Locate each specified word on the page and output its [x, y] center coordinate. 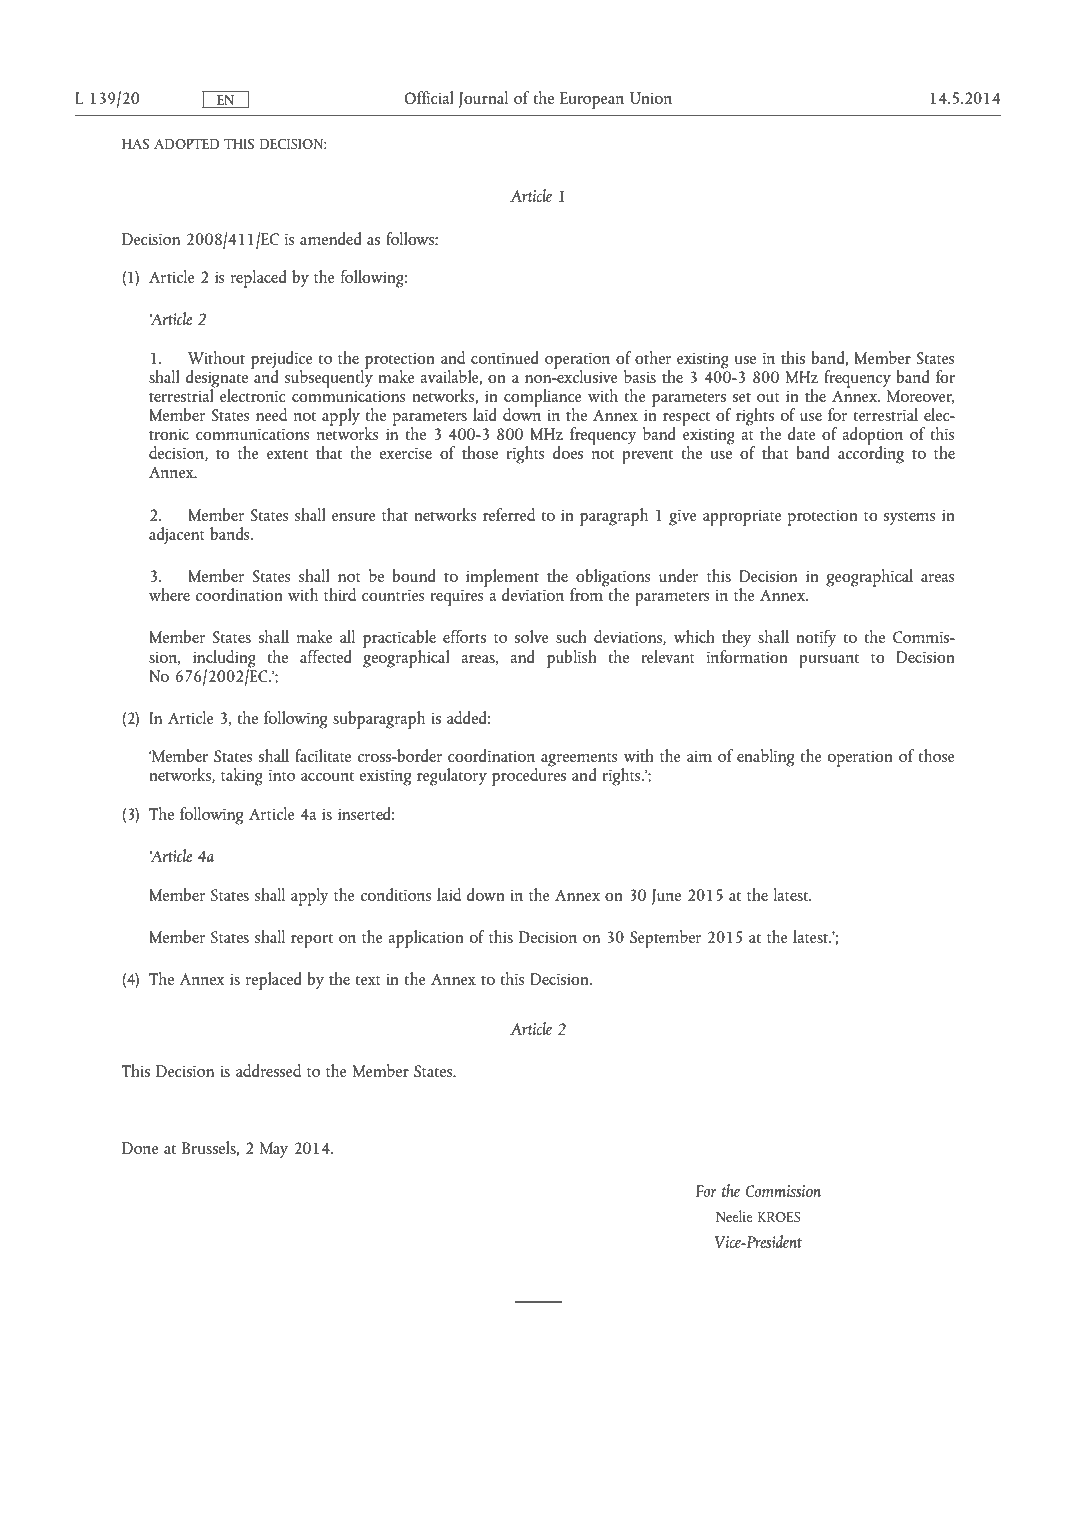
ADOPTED [186, 144]
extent [287, 454]
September [665, 939]
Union [651, 98]
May [274, 1150]
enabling [765, 758]
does [568, 452]
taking [242, 777]
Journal [483, 99]
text [368, 980]
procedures [529, 776]
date [802, 433]
